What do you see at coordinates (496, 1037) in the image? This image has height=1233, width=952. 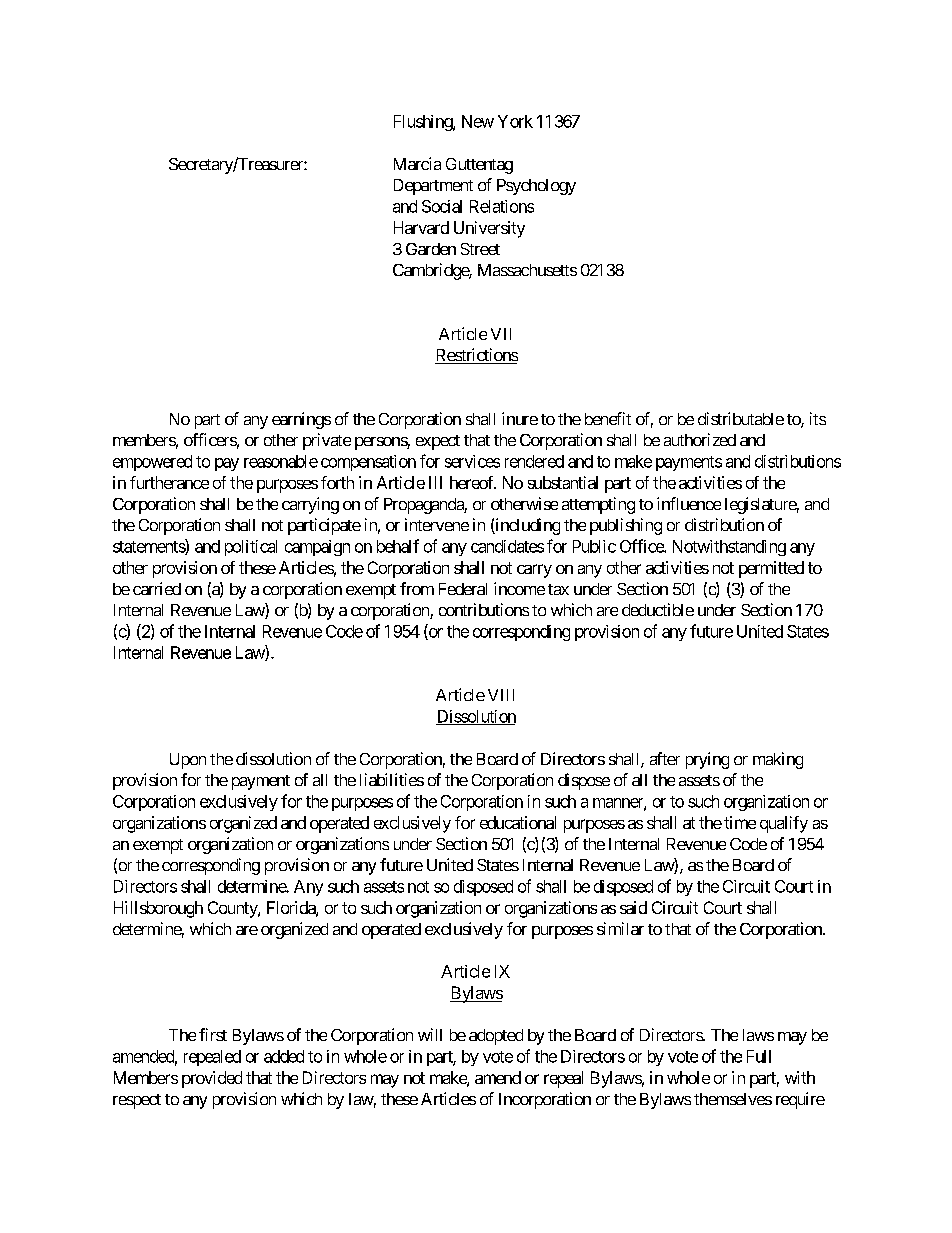 I see `adopted` at bounding box center [496, 1037].
